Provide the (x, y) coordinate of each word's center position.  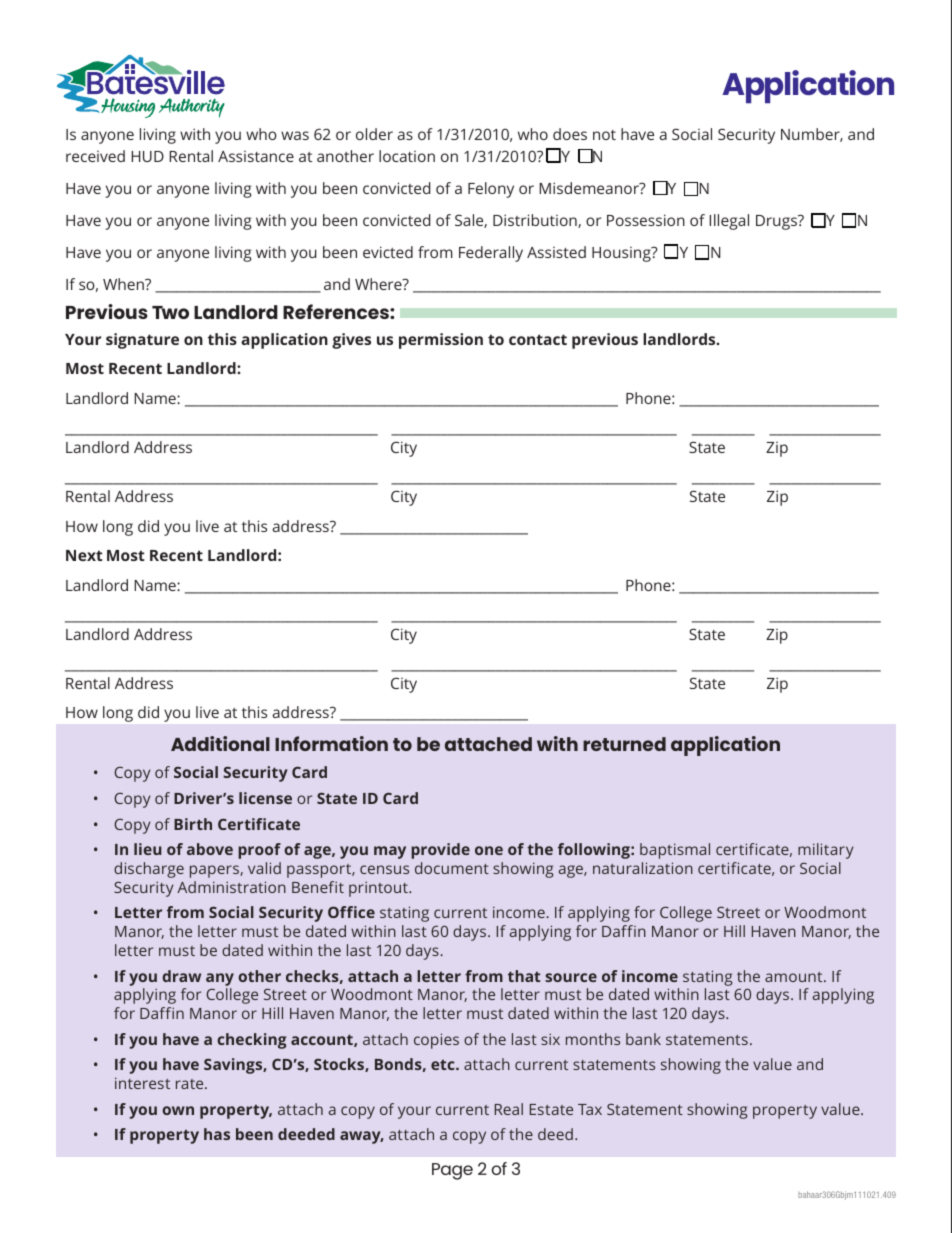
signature (142, 341)
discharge (149, 870)
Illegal (729, 222)
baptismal (675, 851)
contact (538, 339)
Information (331, 743)
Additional (220, 743)
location (407, 156)
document (452, 868)
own (178, 1110)
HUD (147, 156)
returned (624, 744)
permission (441, 341)
